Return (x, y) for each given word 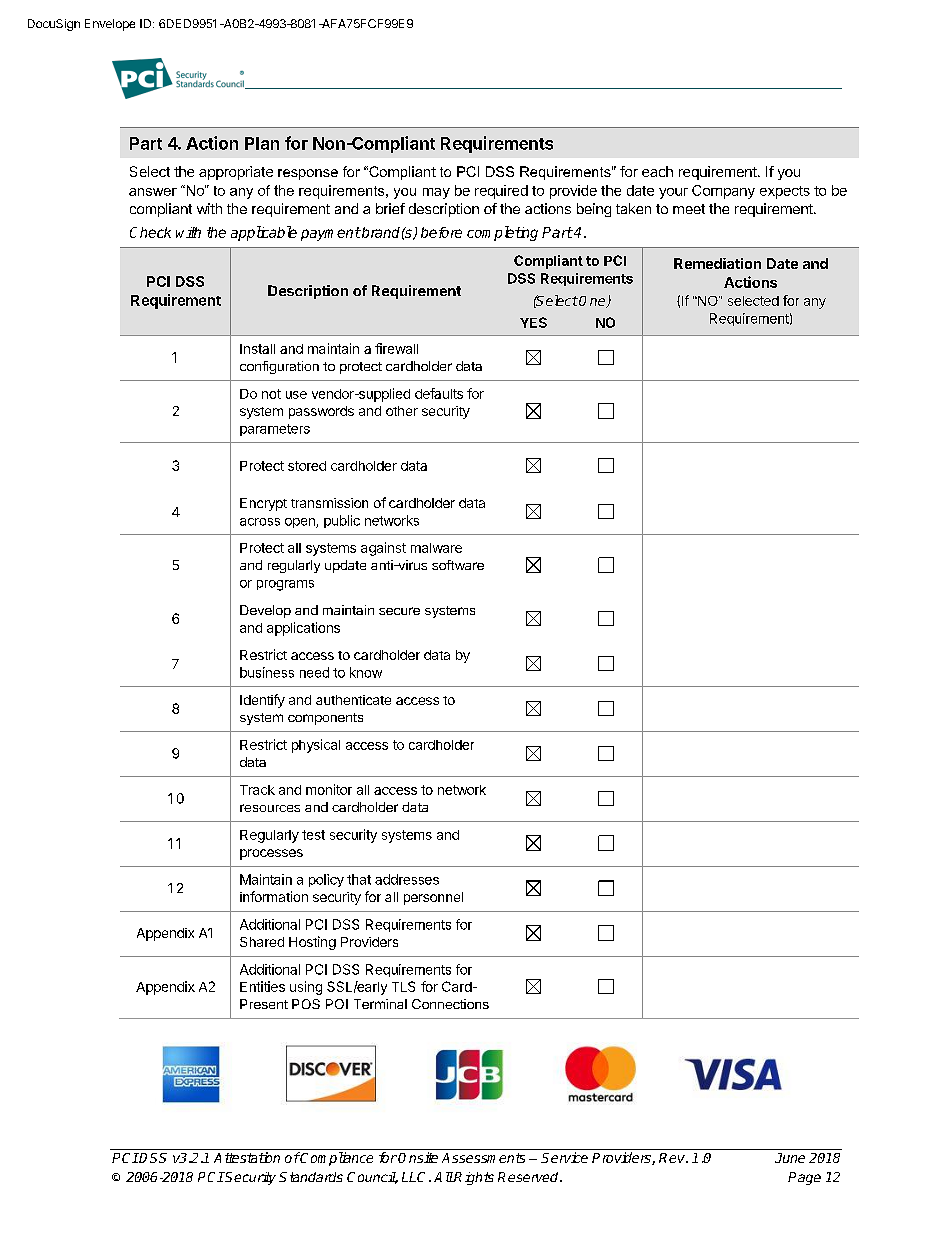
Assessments (483, 1158)
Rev (673, 1158)
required (501, 192)
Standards (311, 1177)
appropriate (236, 173)
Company (723, 192)
